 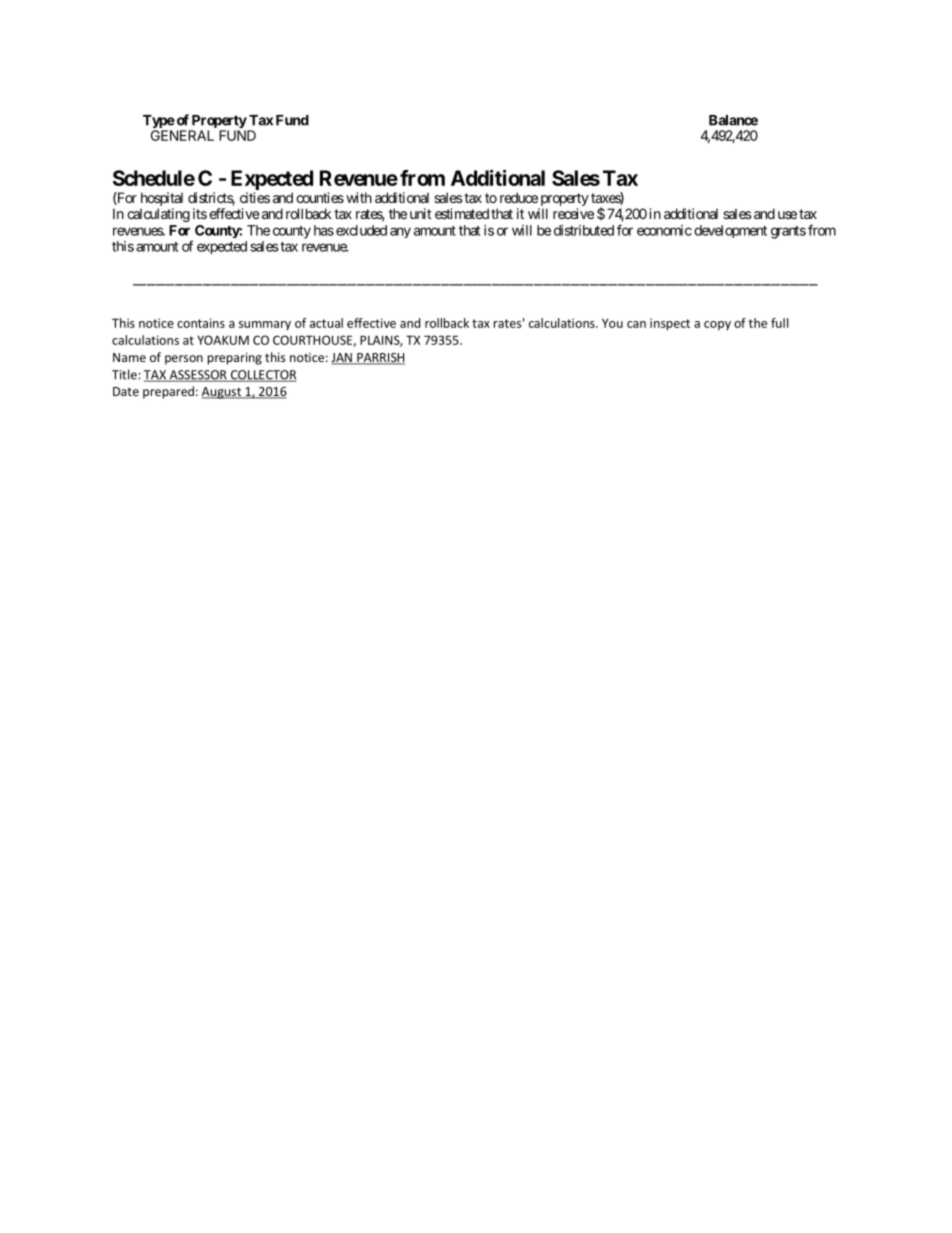 I want to click on hospital, so click(x=162, y=199).
